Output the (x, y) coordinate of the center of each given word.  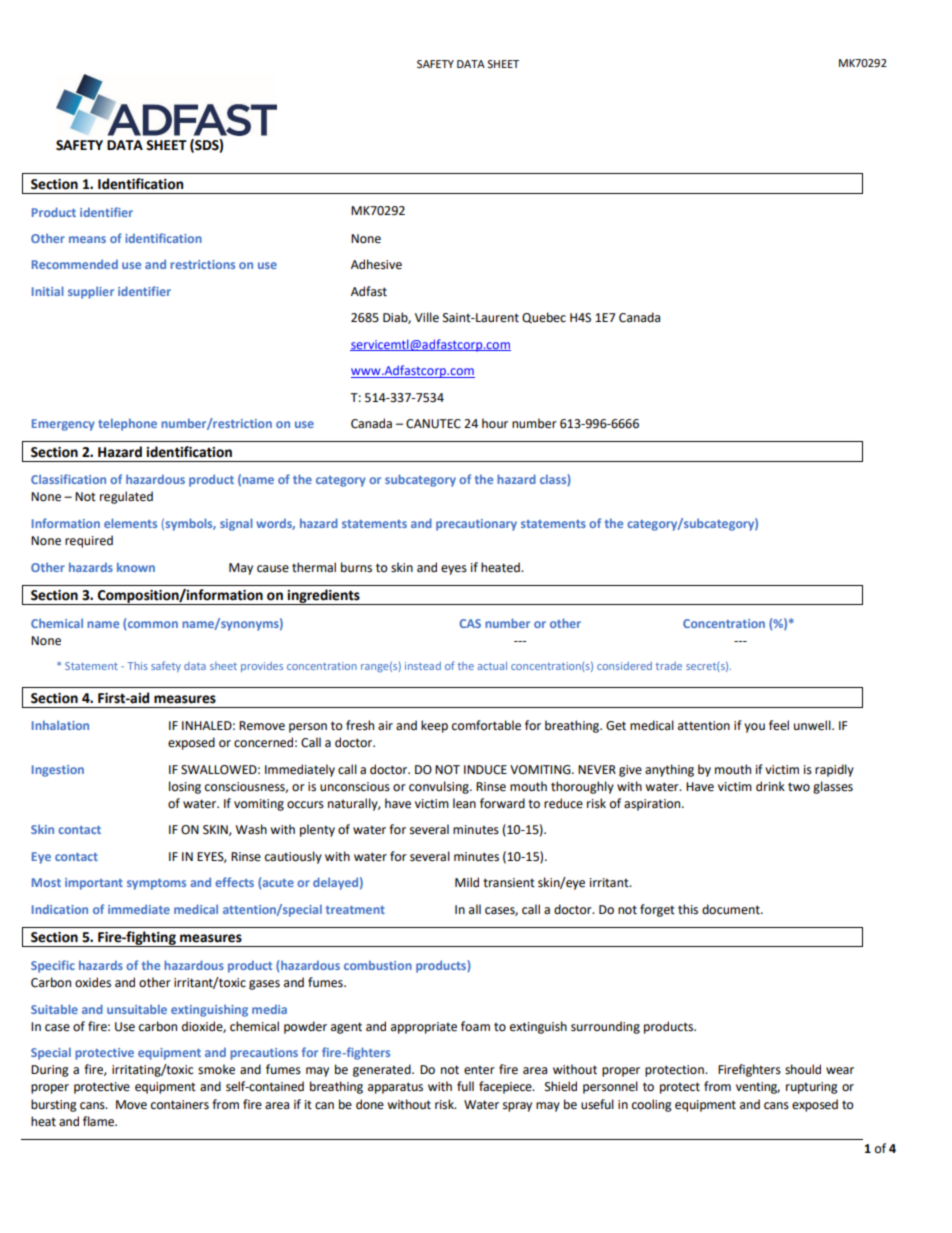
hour (495, 423)
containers (180, 1105)
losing (185, 787)
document (732, 909)
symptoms (156, 884)
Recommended (75, 264)
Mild (467, 882)
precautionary (476, 525)
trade (669, 666)
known (136, 567)
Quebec (544, 317)
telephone (127, 425)
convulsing (440, 787)
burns (356, 567)
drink (770, 786)
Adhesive (376, 264)
